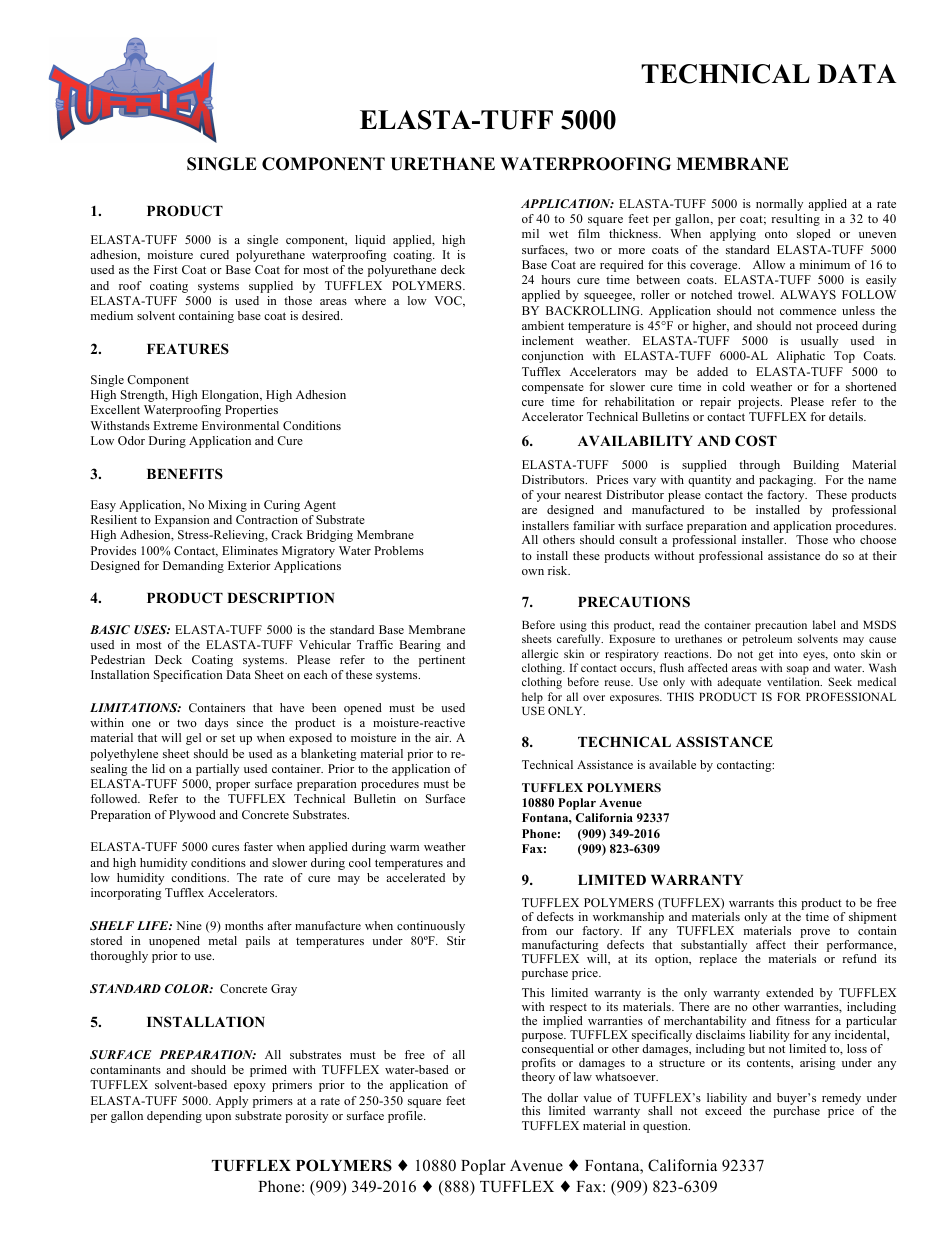 The width and height of the screenshot is (952, 1233). I want to click on resulting, so click(795, 220).
